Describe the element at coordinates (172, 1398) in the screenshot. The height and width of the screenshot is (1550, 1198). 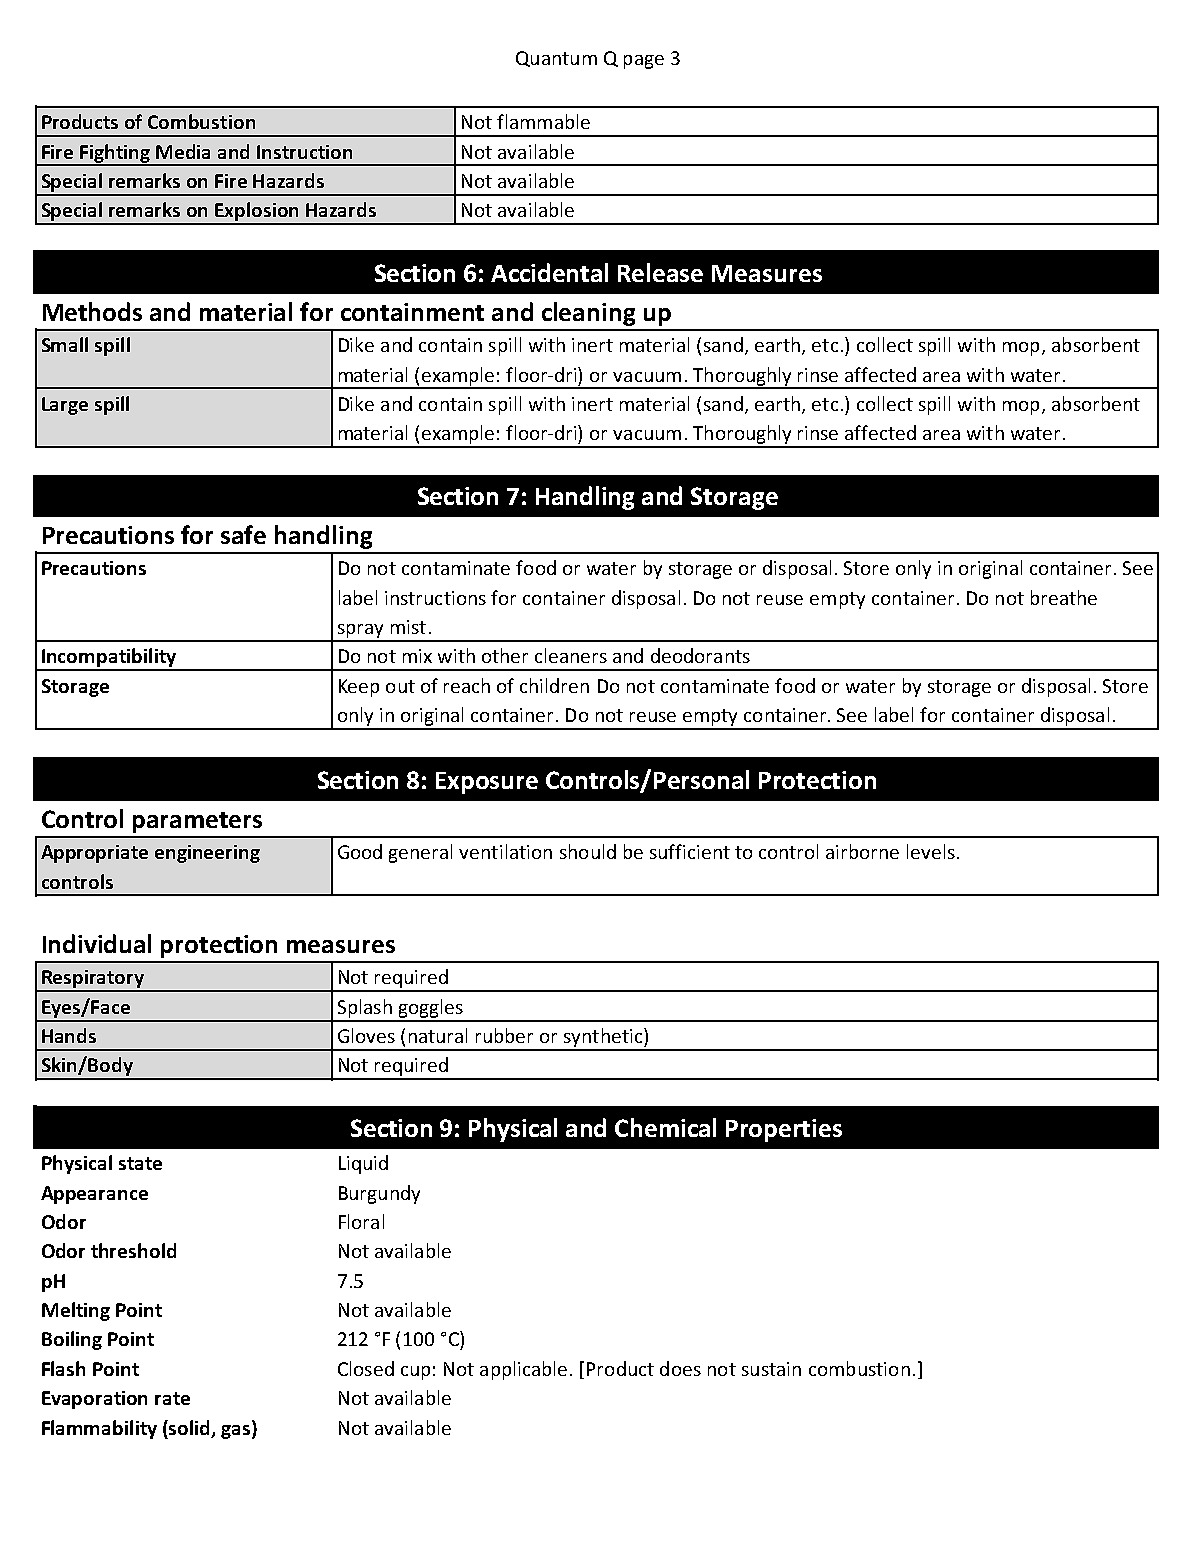
I see `rate` at that location.
